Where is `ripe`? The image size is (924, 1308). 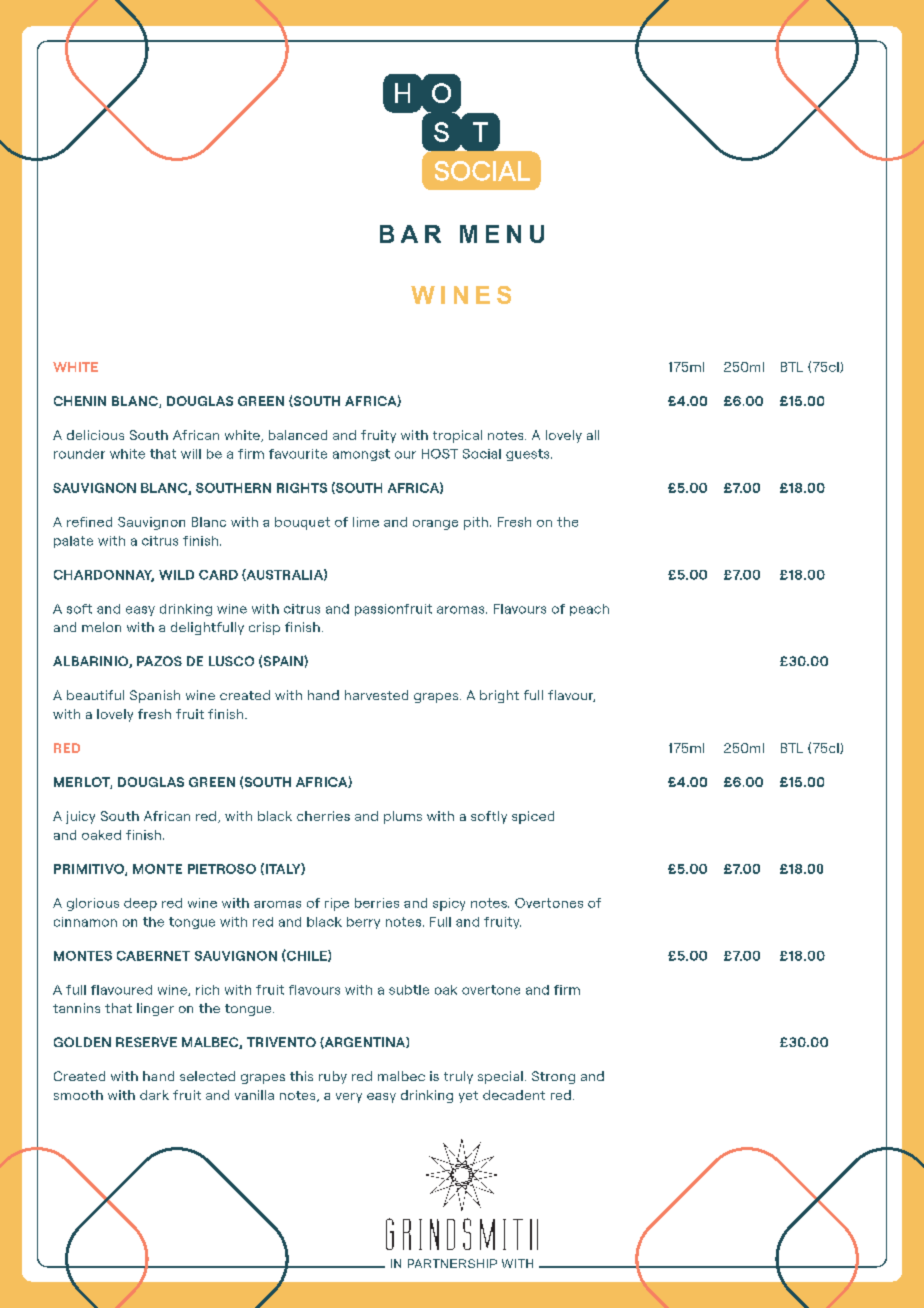
ripe is located at coordinates (337, 904).
